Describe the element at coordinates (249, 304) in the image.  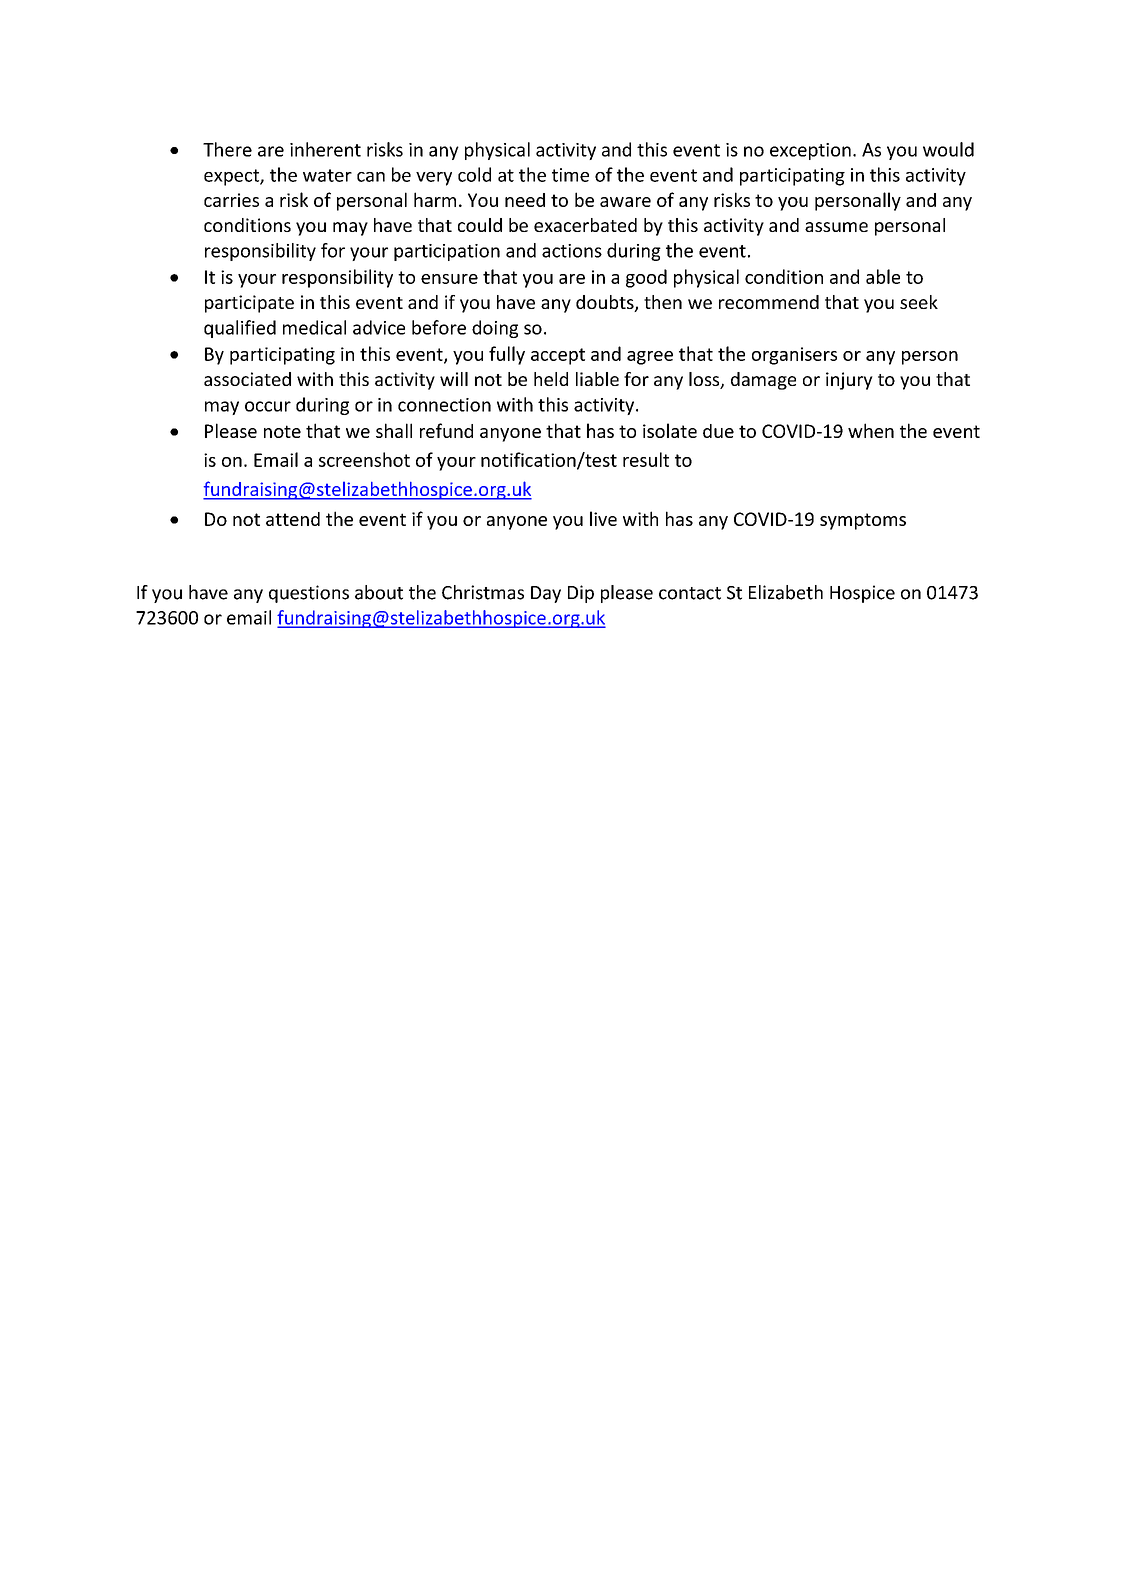
I see `participate` at that location.
